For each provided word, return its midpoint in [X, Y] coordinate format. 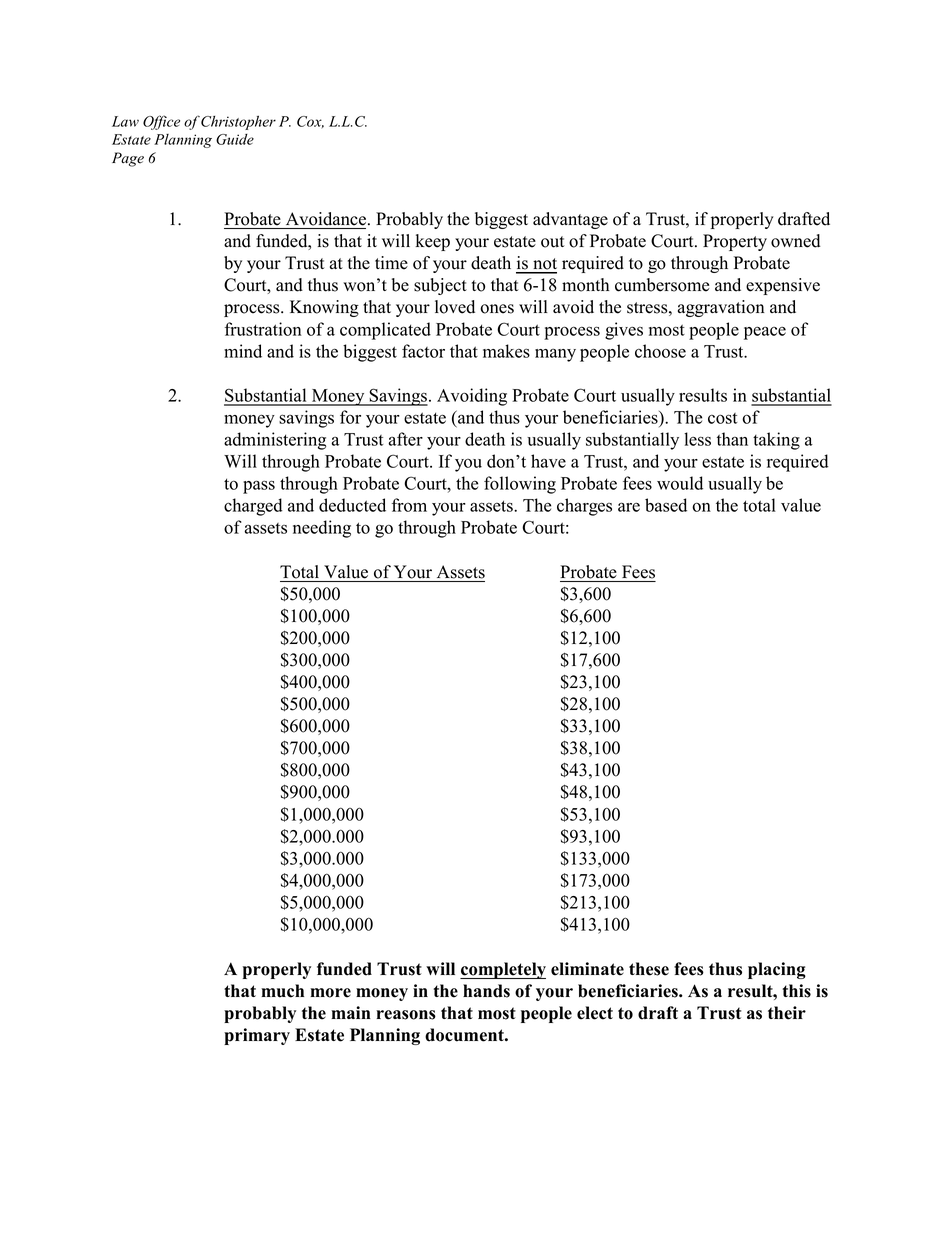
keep [433, 242]
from [409, 505]
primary [257, 1036]
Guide [235, 139]
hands [486, 991]
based [666, 505]
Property [735, 242]
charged [253, 507]
